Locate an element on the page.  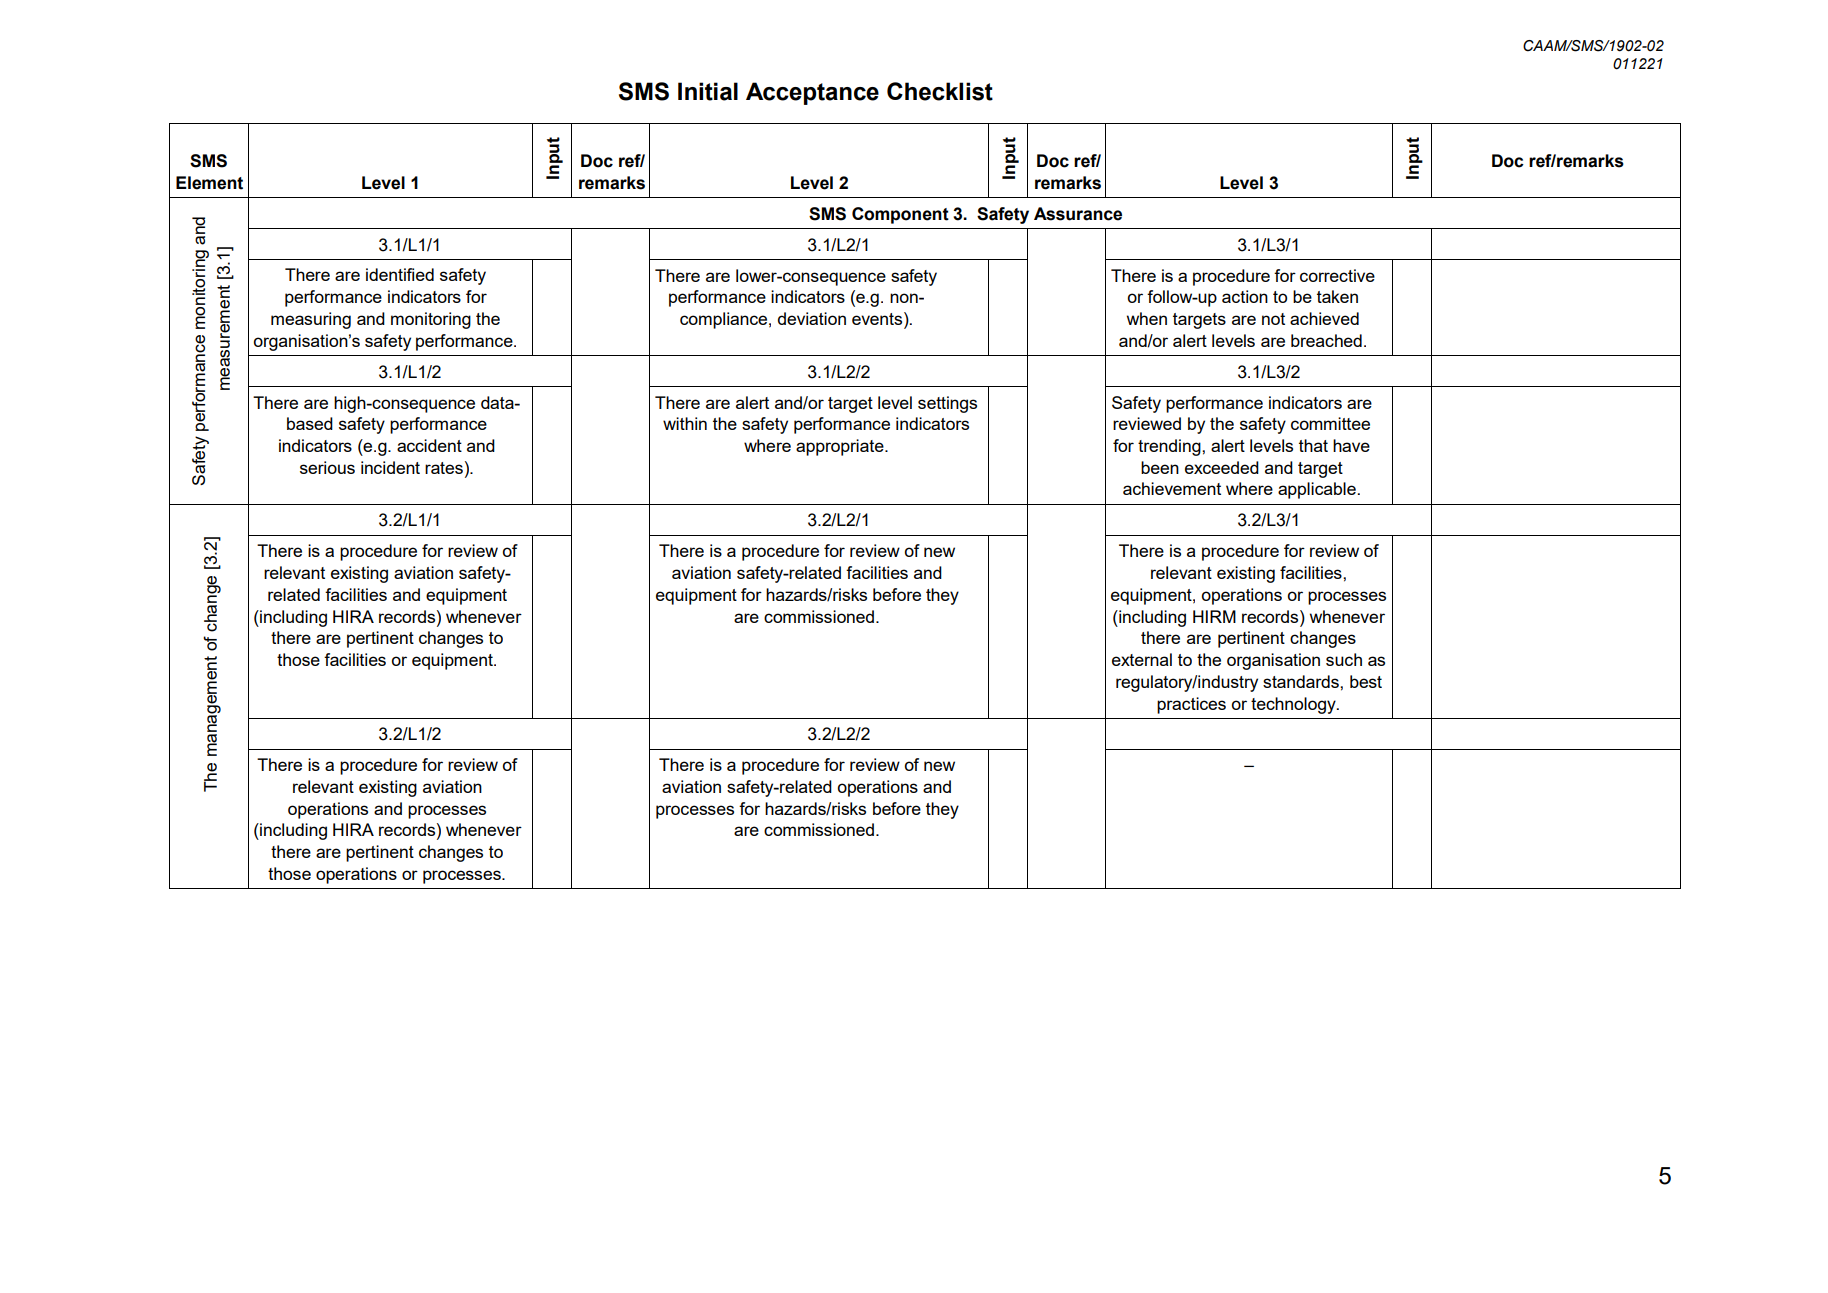
accident is located at coordinates (429, 445).
